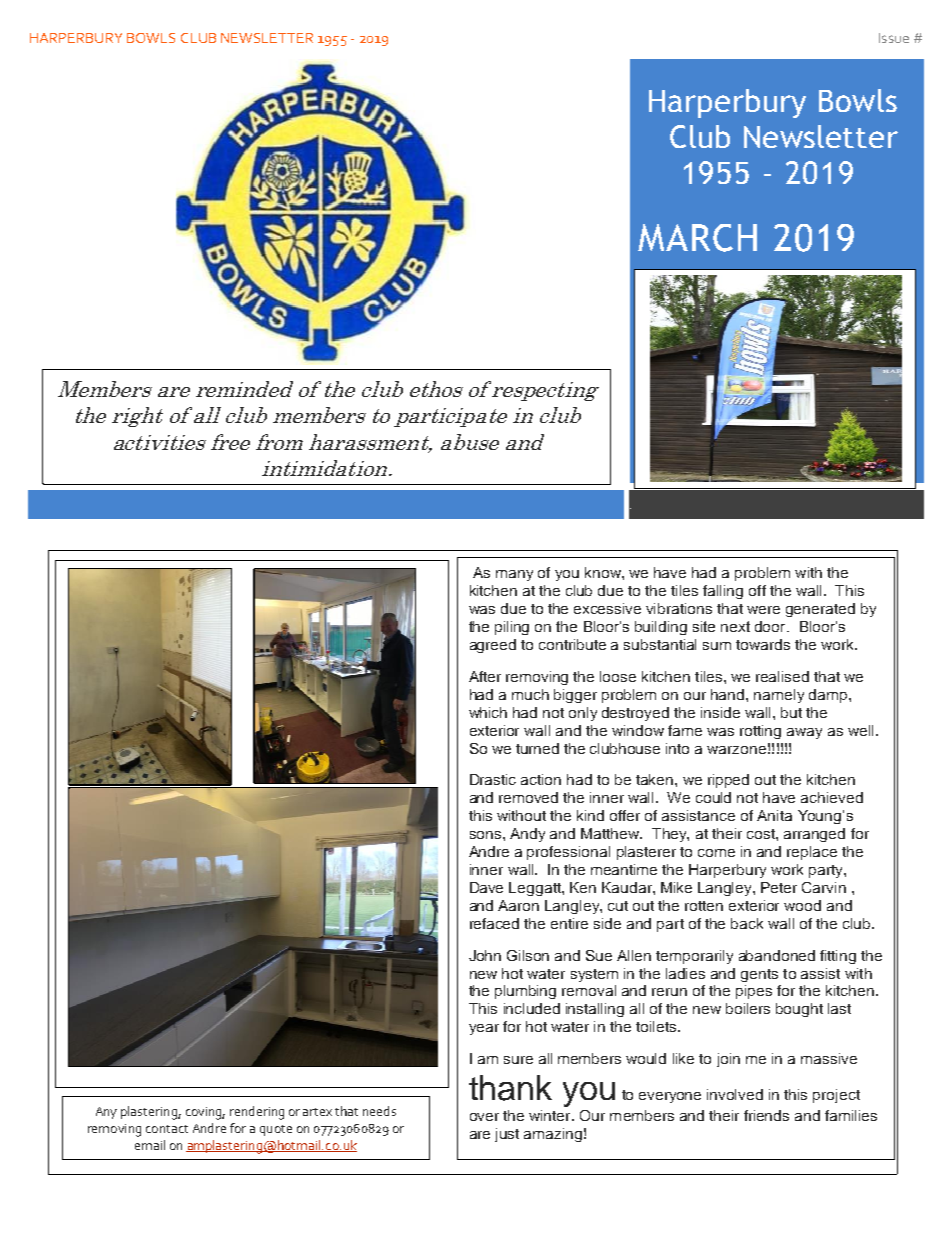 The height and width of the document is (1233, 952). What do you see at coordinates (514, 575) in the document?
I see `many` at bounding box center [514, 575].
